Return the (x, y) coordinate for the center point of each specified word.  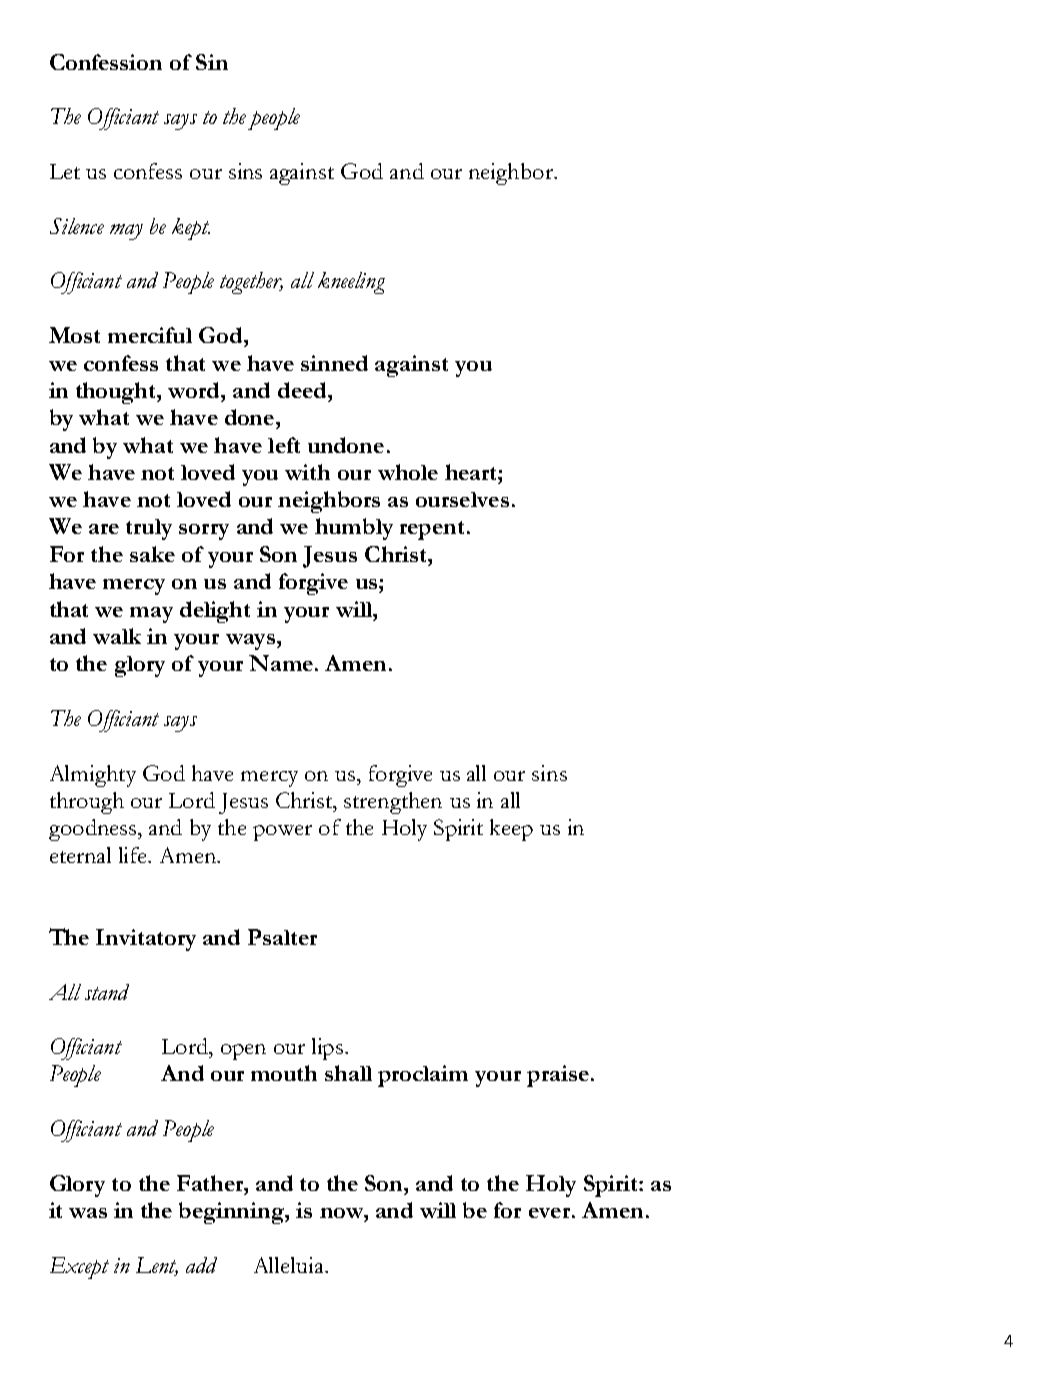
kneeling (351, 283)
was (88, 1213)
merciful (150, 335)
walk (117, 636)
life (134, 855)
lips (327, 1049)
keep (511, 830)
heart (472, 472)
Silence (77, 226)
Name (281, 663)
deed (303, 390)
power (282, 833)
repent (432, 530)
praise (558, 1076)
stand (107, 992)
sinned (334, 363)
